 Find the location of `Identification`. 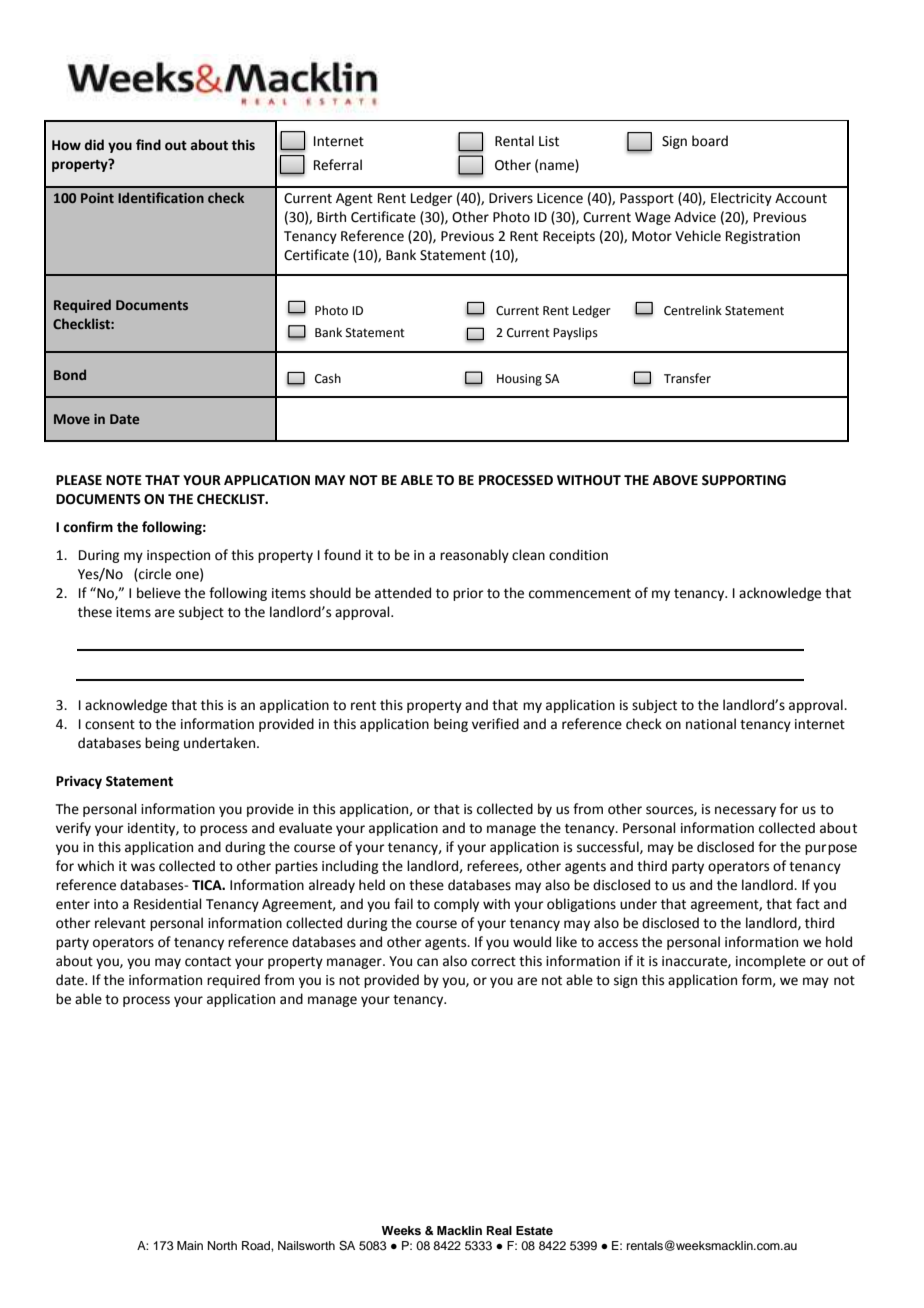

Identification is located at coordinates (161, 197).
